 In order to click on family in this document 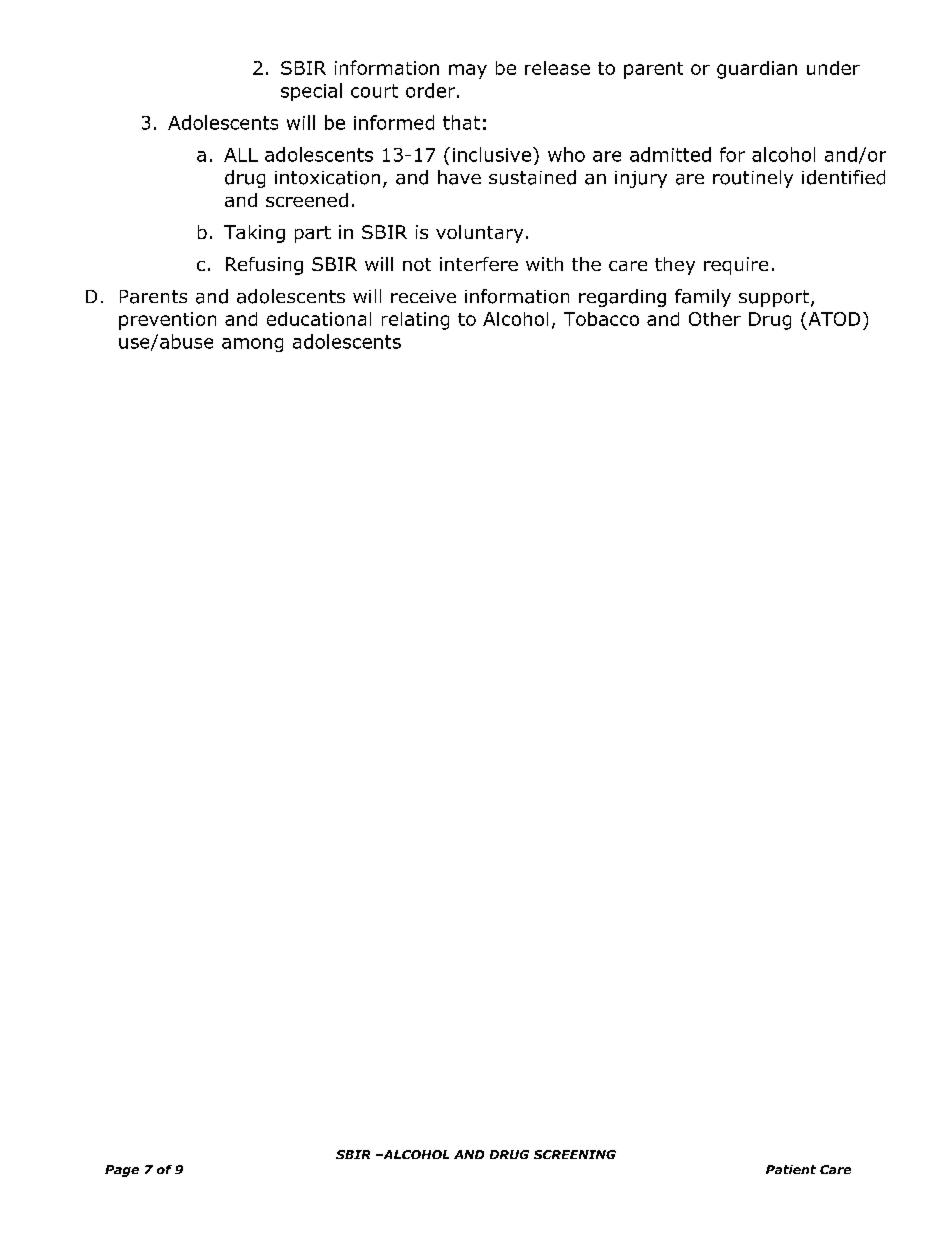, I will do `click(703, 298)`.
